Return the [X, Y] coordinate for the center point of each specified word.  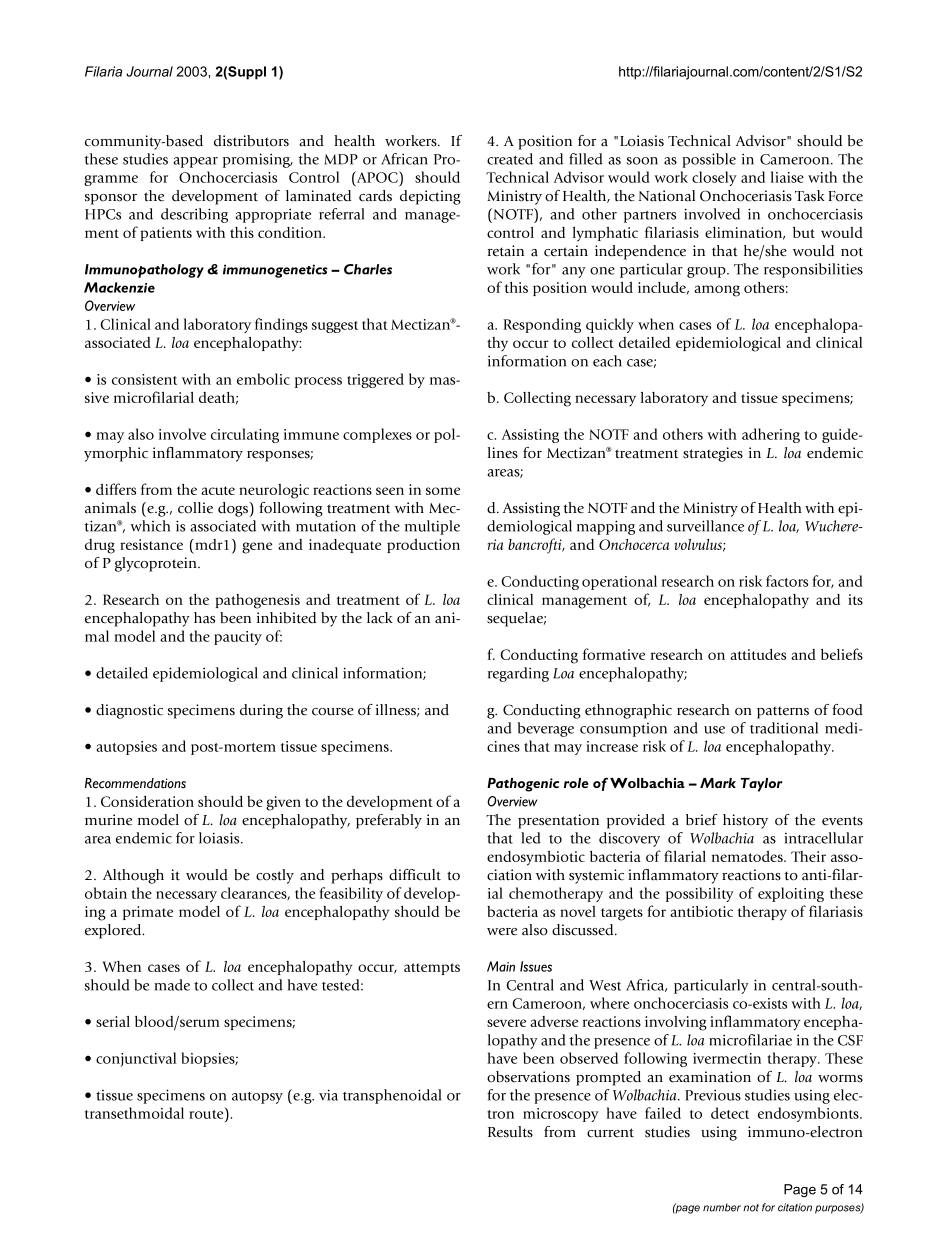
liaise [787, 177]
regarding [518, 674]
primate [148, 913]
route [207, 1113]
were [502, 932]
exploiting [791, 894]
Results [510, 1132]
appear [195, 162]
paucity [238, 638]
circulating [245, 435]
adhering [771, 435]
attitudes [758, 654]
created [510, 159]
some [443, 491]
